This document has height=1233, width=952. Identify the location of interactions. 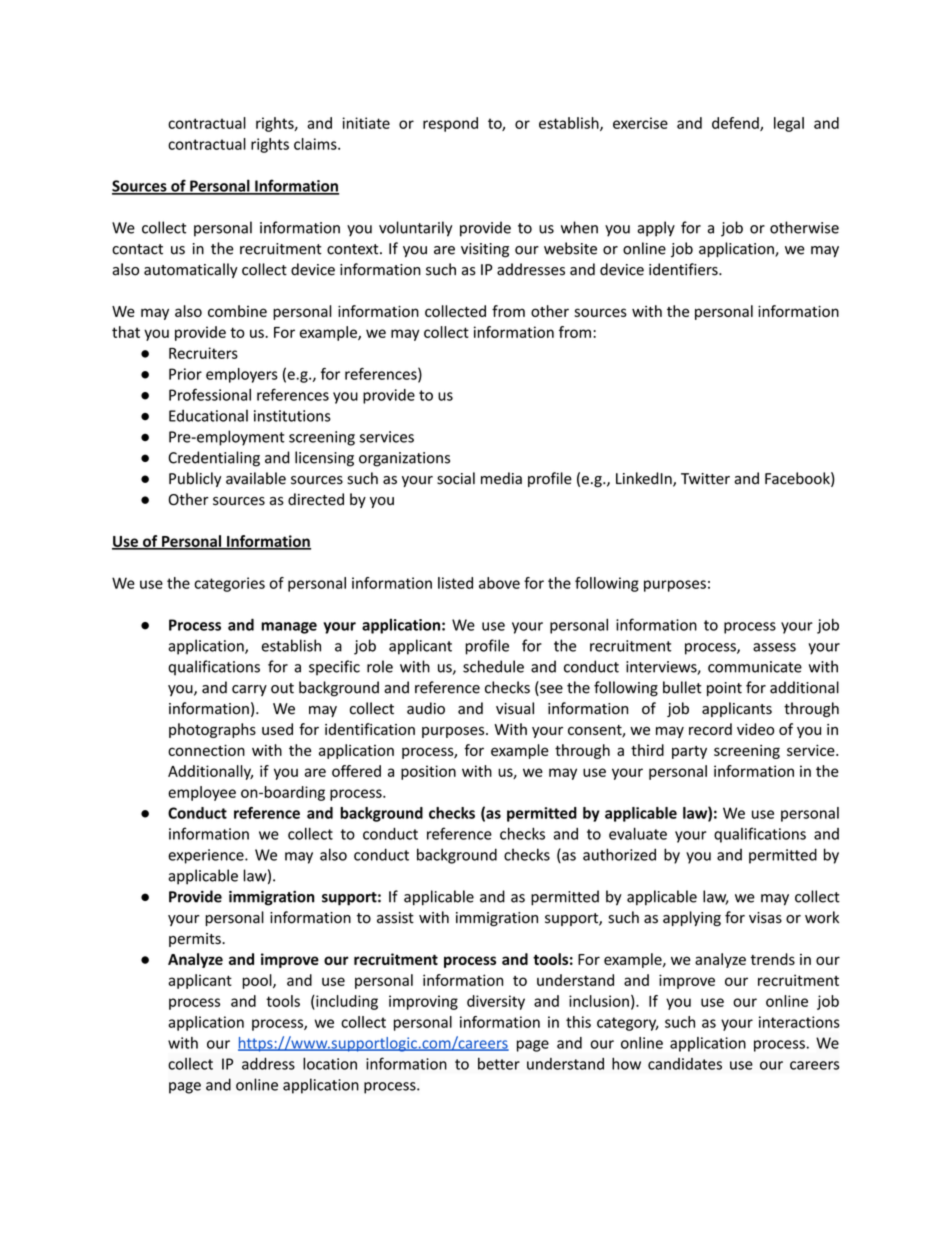
(799, 1022).
